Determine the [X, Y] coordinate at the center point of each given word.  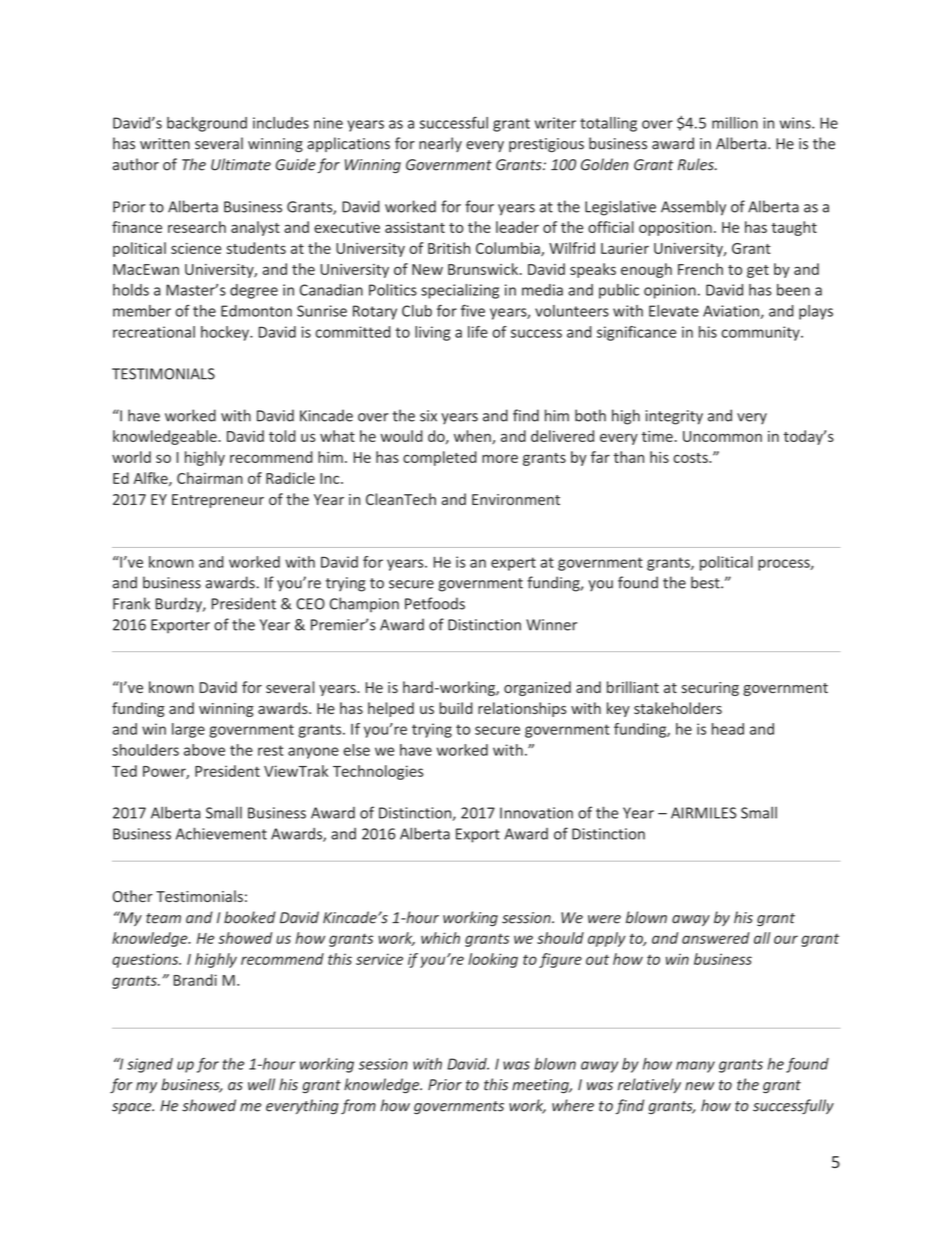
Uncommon [722, 436]
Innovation [536, 813]
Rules [697, 164]
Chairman [210, 478]
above [204, 750]
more [500, 458]
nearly [440, 144]
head [728, 729]
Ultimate [241, 164]
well [261, 1084]
